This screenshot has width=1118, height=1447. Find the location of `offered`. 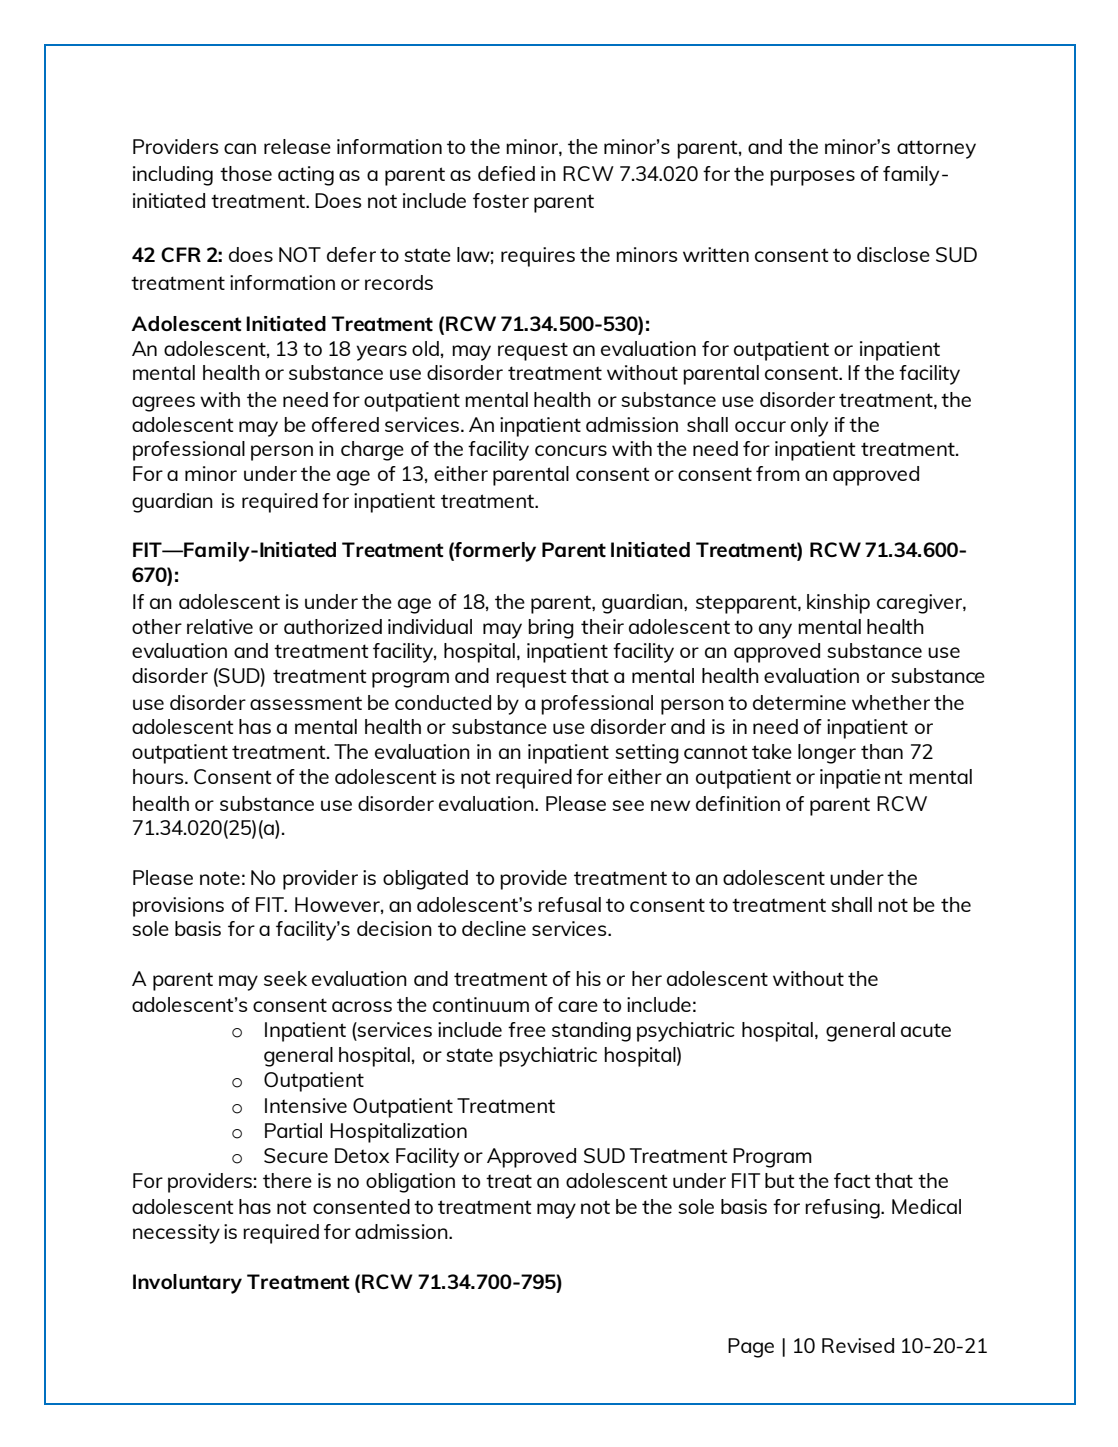

offered is located at coordinates (345, 424).
